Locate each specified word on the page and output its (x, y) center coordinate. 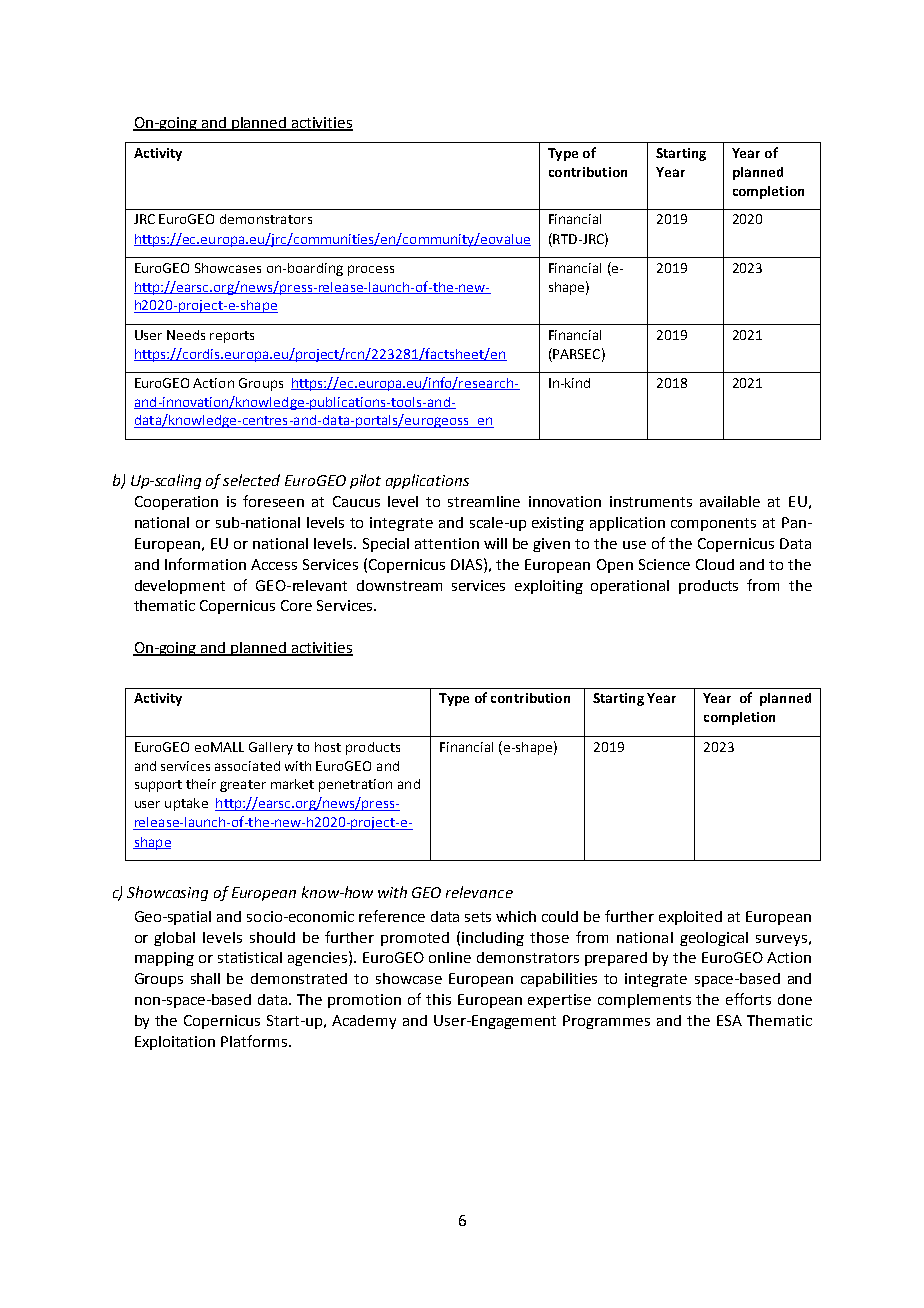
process (371, 270)
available (730, 501)
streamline (484, 501)
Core (296, 605)
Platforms (255, 1041)
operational (630, 587)
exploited (690, 918)
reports (232, 337)
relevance (479, 892)
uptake (186, 804)
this (438, 999)
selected (251, 480)
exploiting (549, 587)
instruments (651, 501)
